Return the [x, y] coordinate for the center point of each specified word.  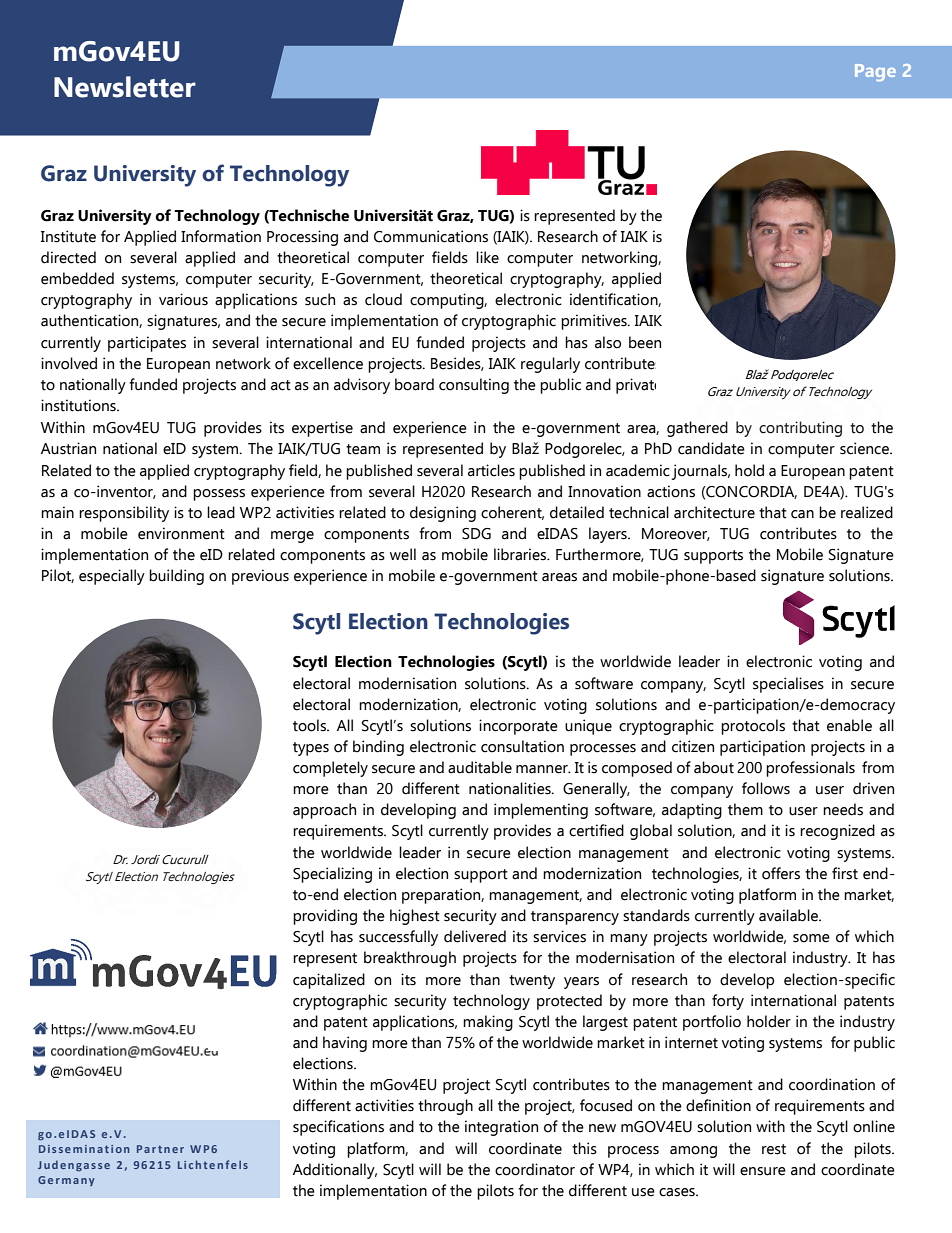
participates [147, 344]
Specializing [332, 875]
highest [415, 917]
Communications [431, 236]
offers [781, 873]
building [176, 577]
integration [501, 1128]
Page [875, 73]
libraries [521, 554]
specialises [788, 685]
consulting [474, 386]
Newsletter [125, 87]
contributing [800, 429]
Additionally [335, 1171]
